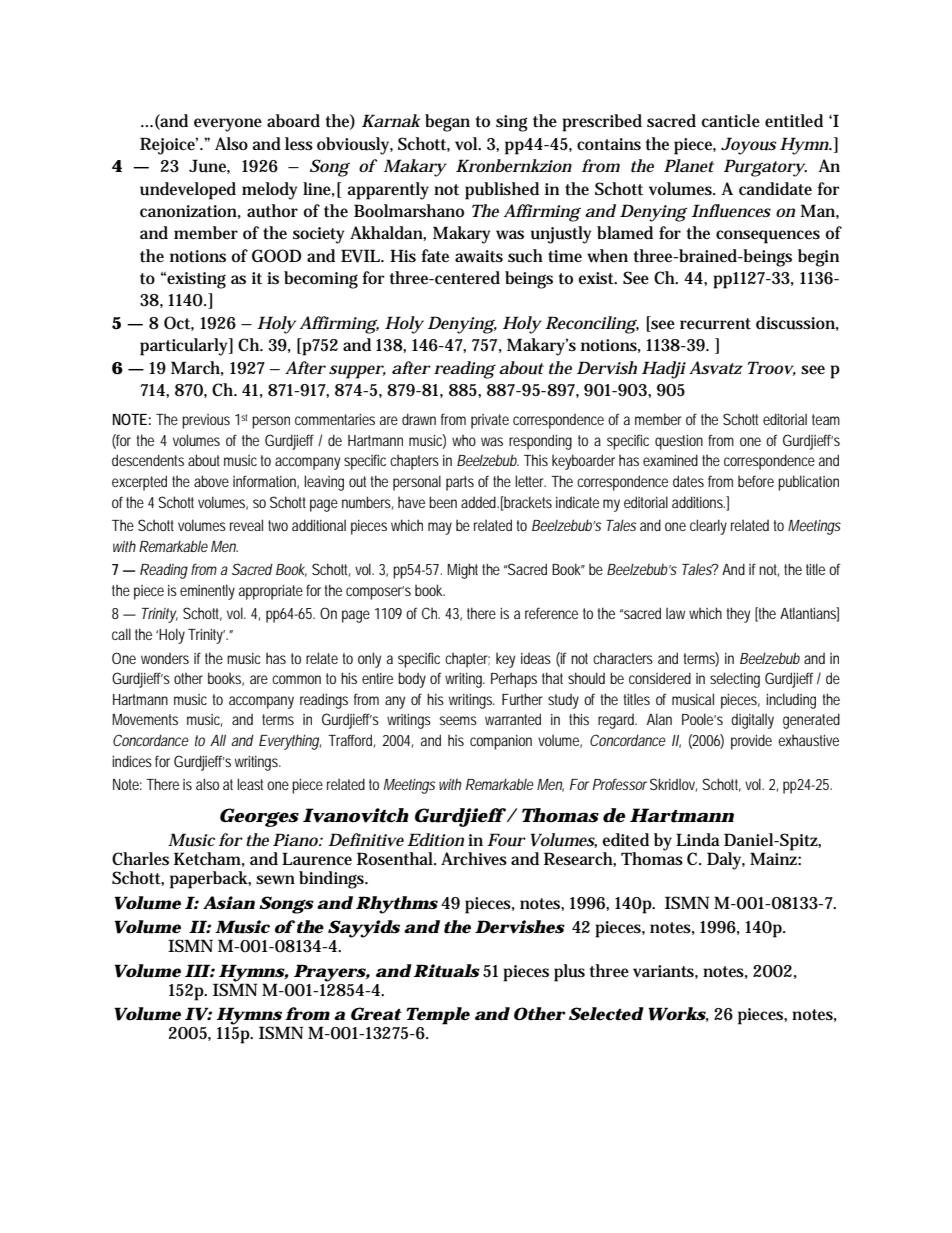 The image size is (952, 1233). I want to click on Rejoice, so click(169, 146).
